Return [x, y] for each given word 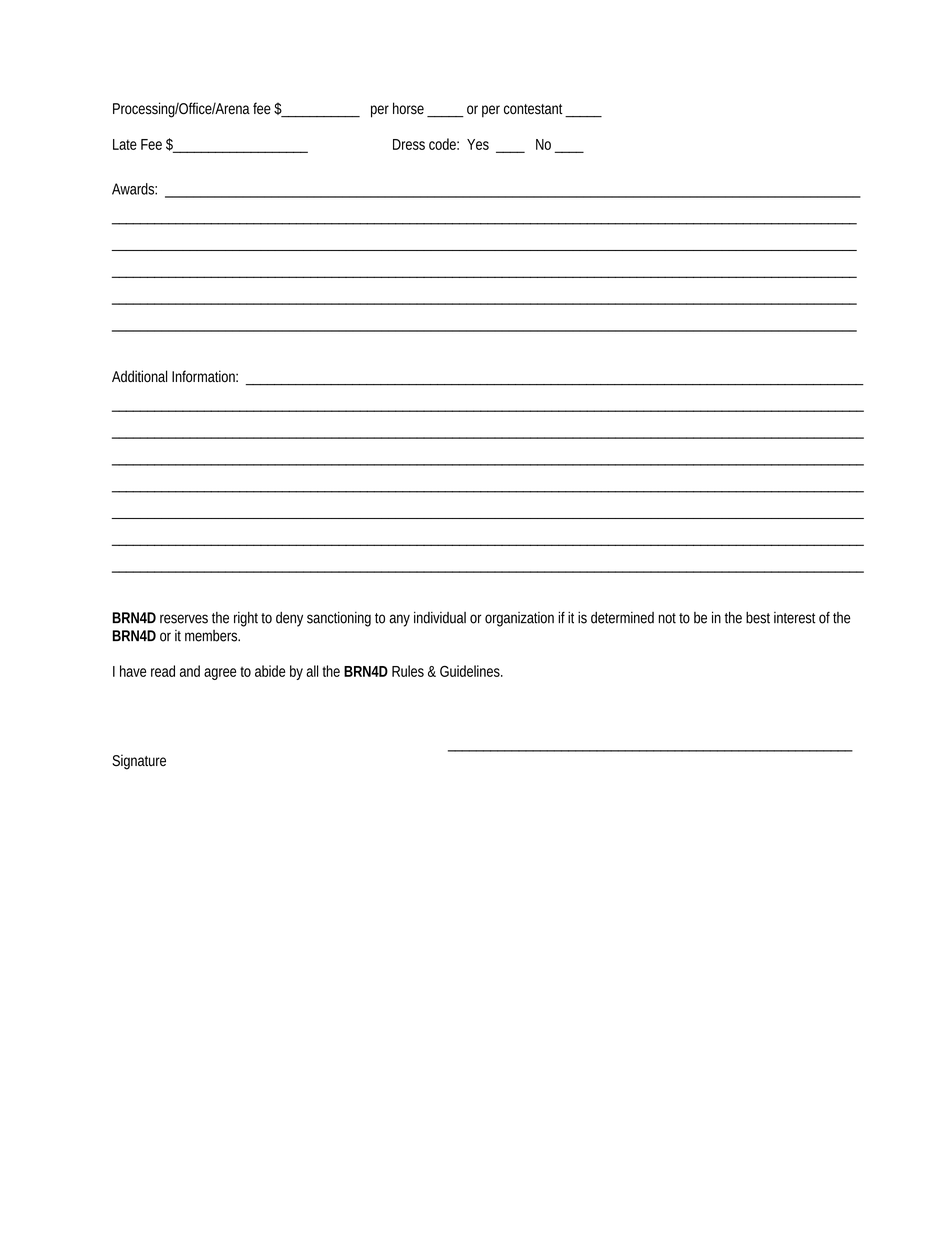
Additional [139, 376]
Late [125, 144]
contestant [535, 110]
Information [205, 376]
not [669, 618]
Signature [139, 762]
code [444, 144]
